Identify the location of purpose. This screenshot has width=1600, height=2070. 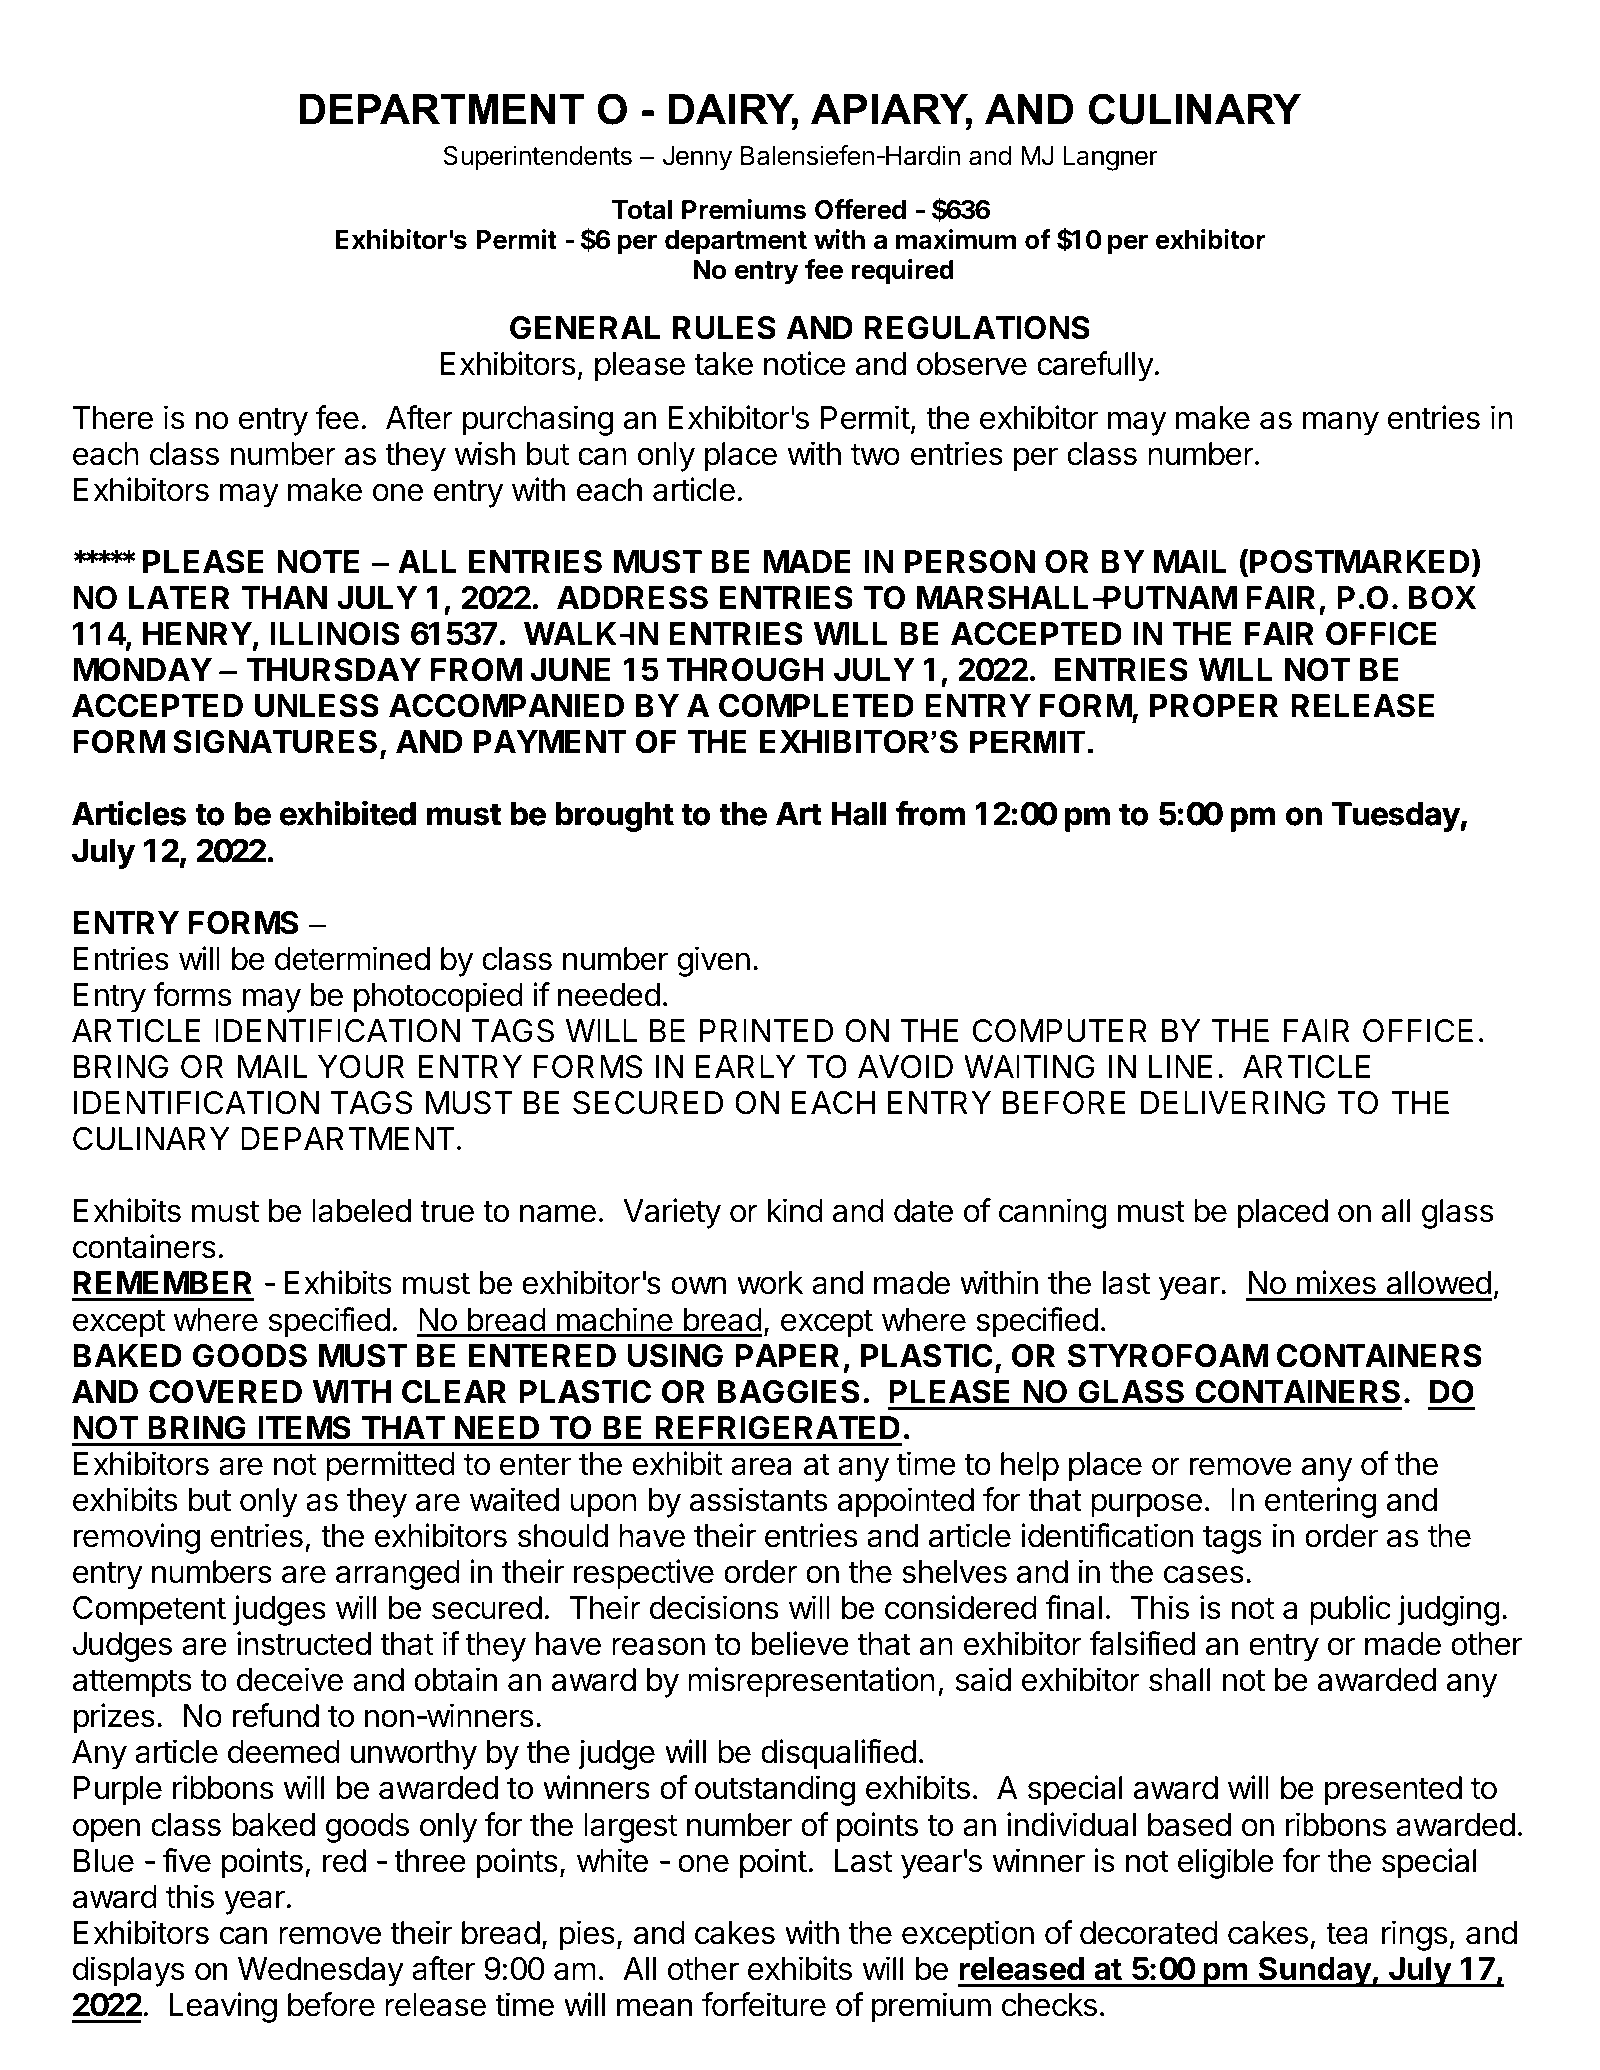
(1146, 1505).
